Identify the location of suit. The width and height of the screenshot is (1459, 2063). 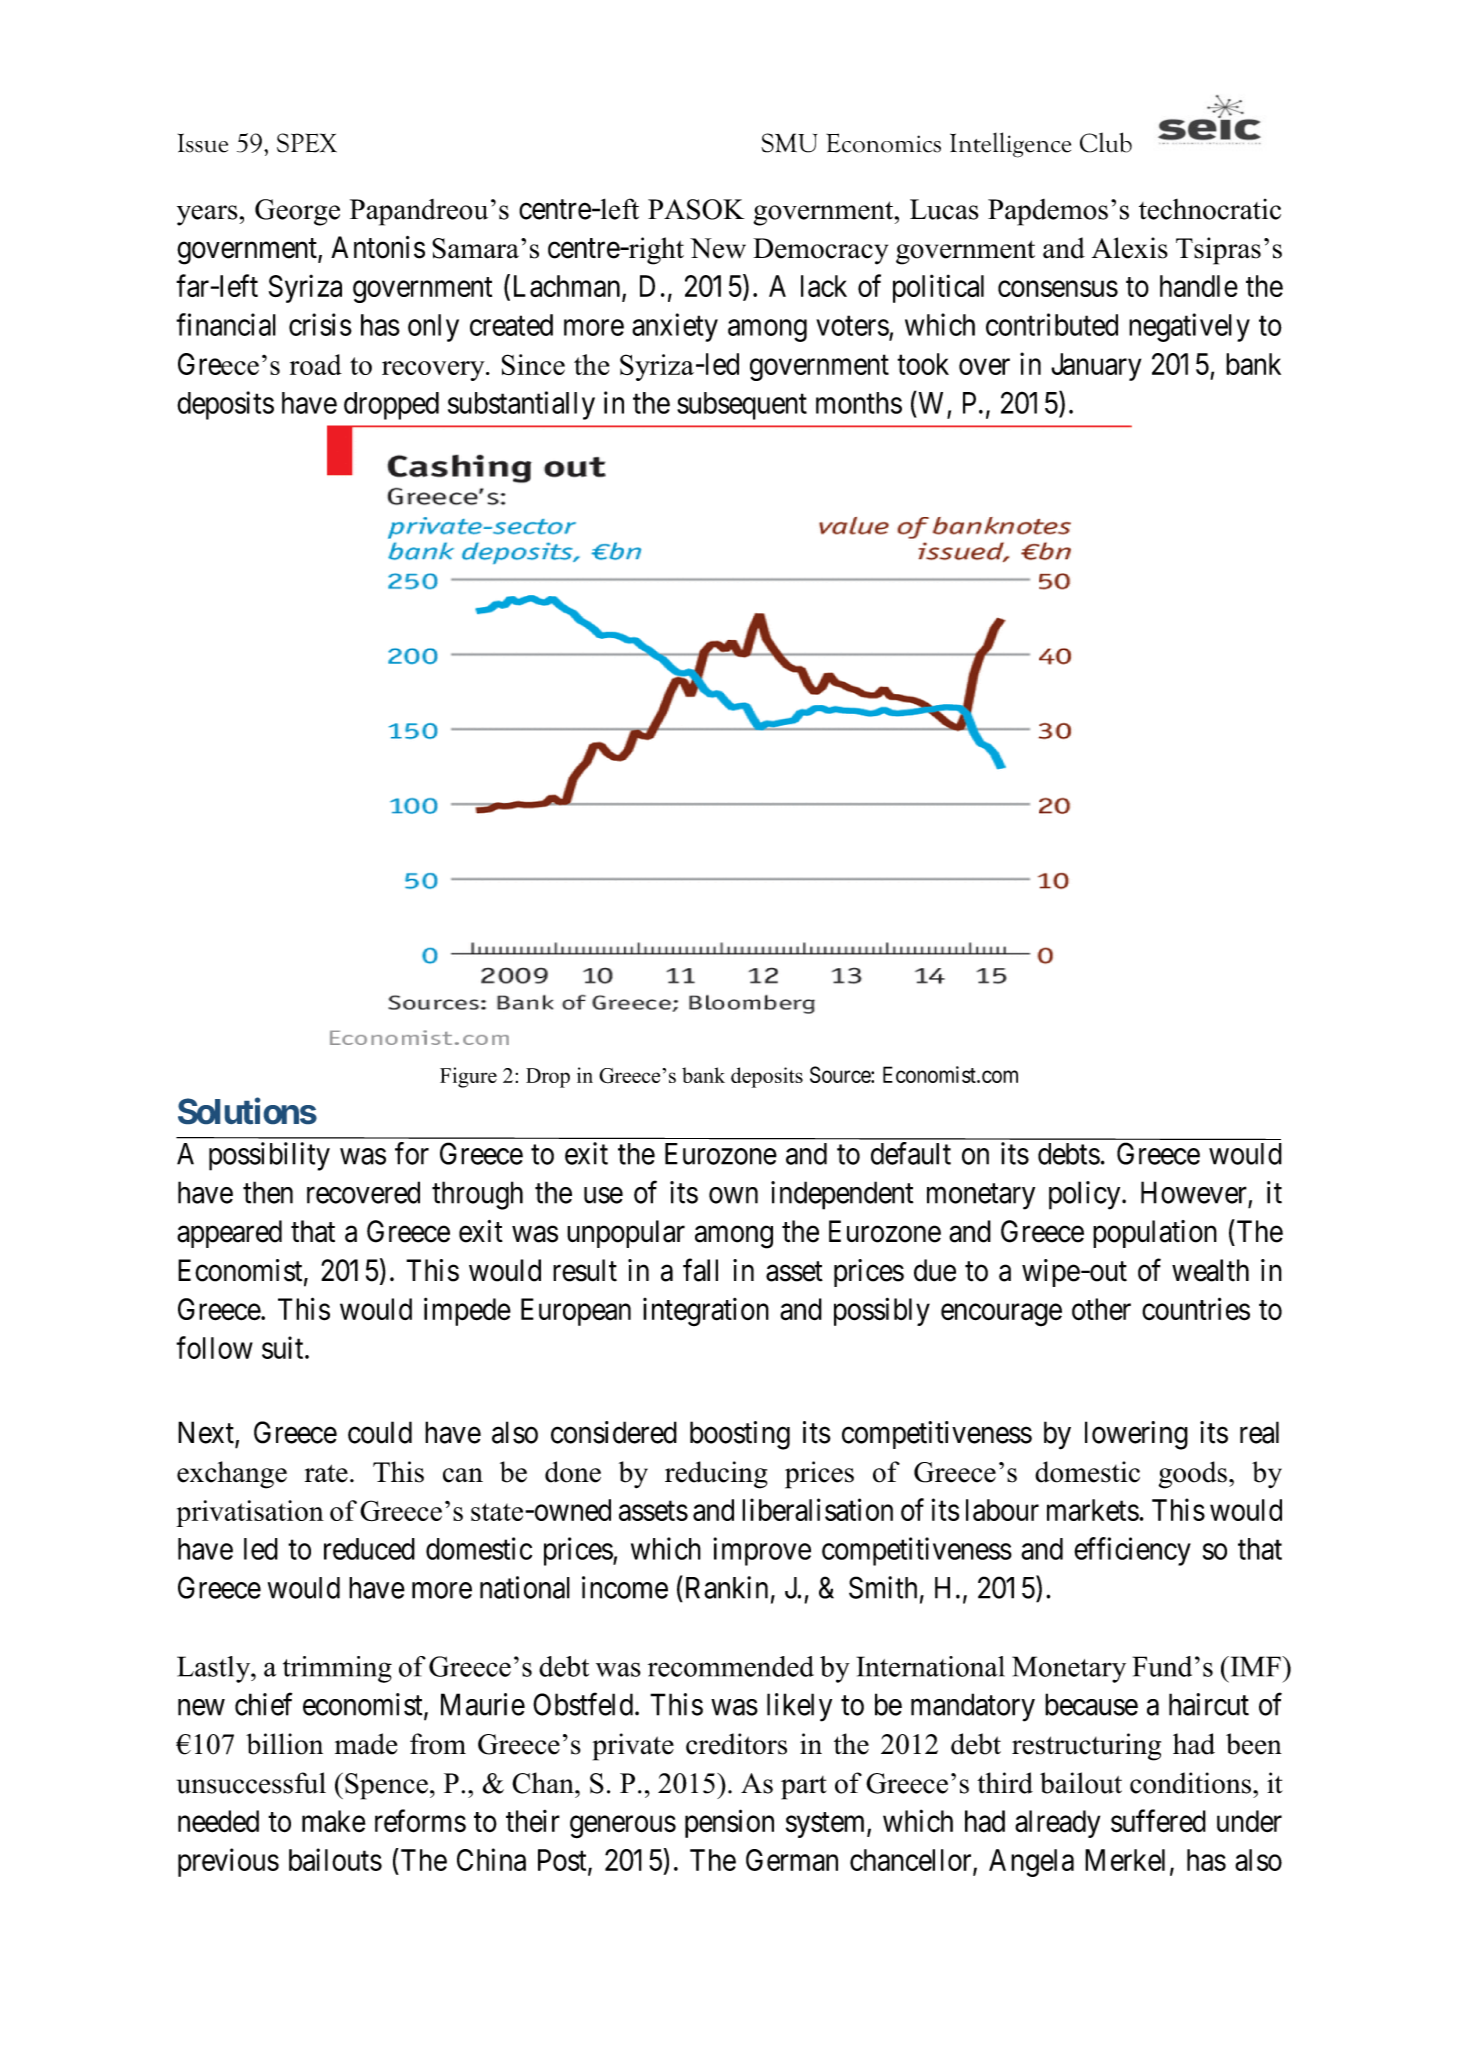
(284, 1347).
